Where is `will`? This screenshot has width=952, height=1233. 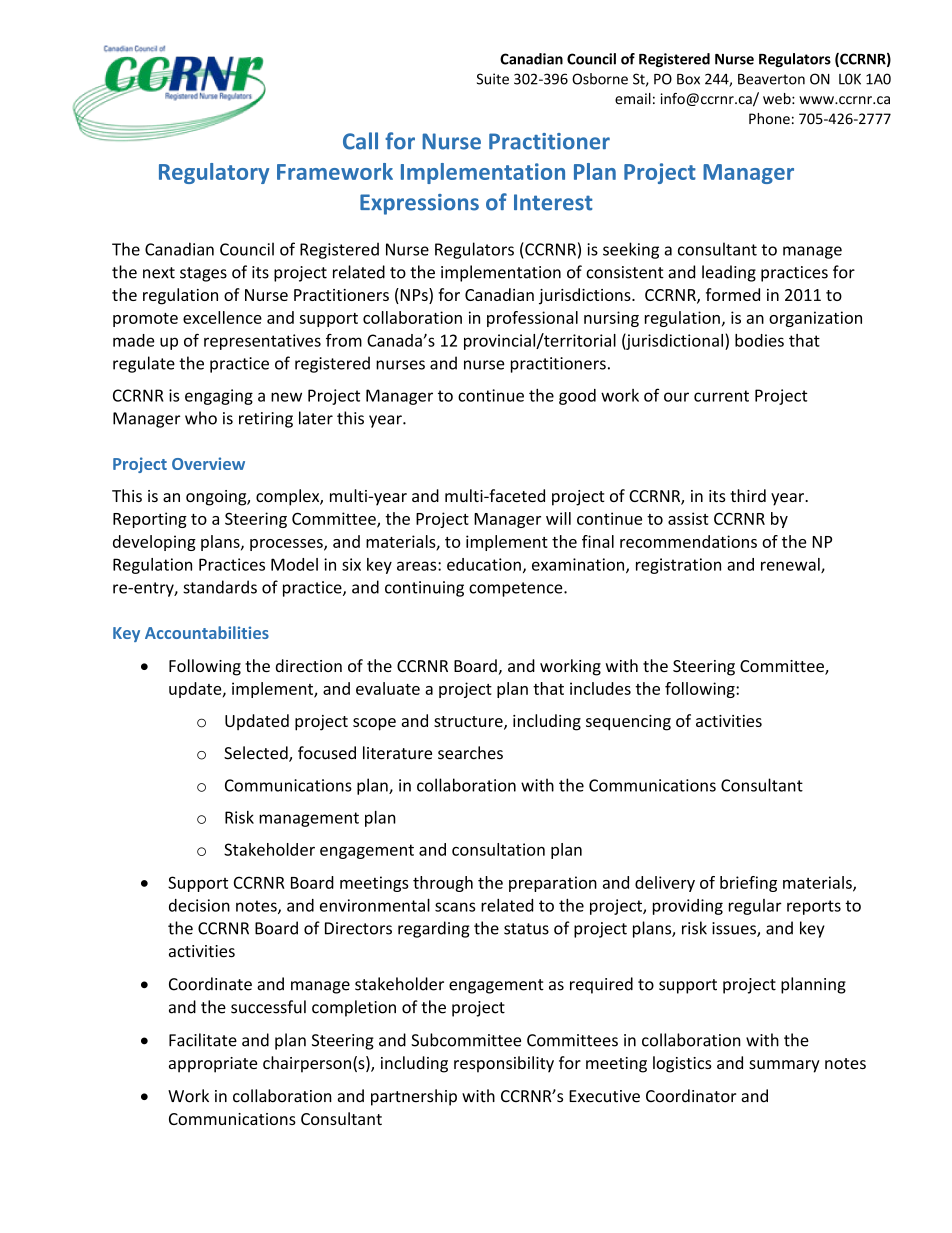
will is located at coordinates (558, 518).
